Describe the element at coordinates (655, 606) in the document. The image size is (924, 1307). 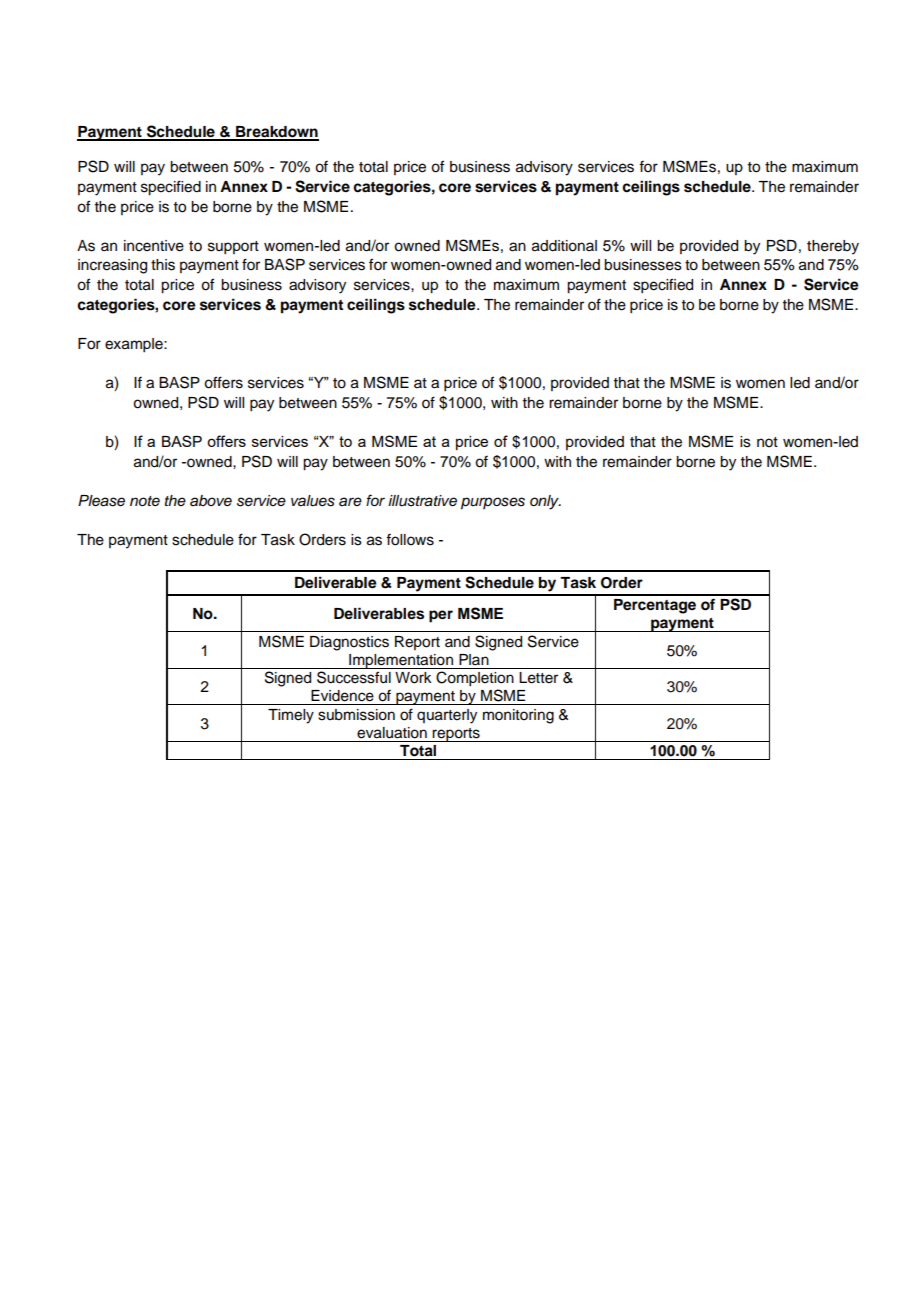
I see `Percentage` at that location.
